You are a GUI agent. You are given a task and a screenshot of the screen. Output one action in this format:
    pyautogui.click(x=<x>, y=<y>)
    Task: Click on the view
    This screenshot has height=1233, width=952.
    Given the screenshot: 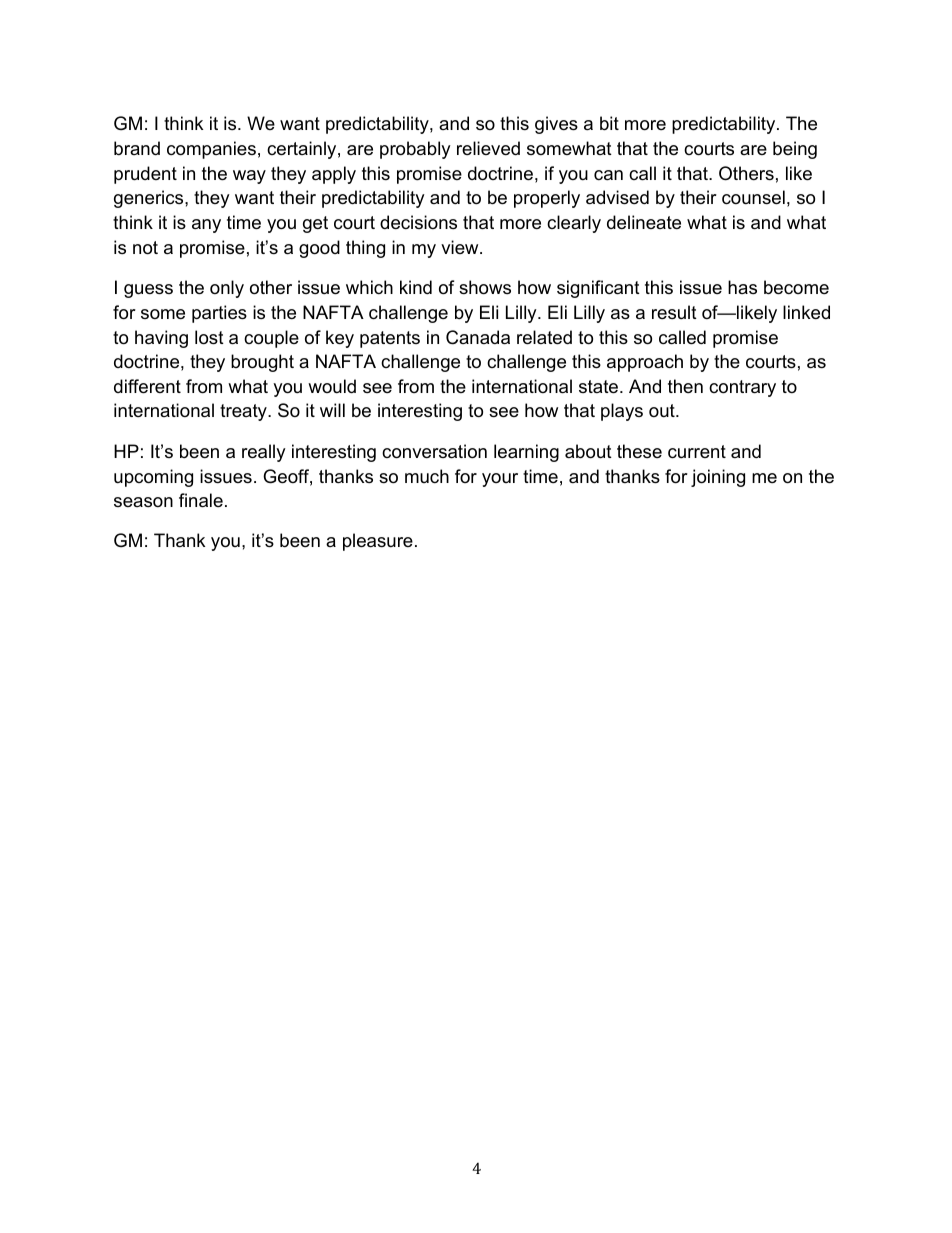 What is the action you would take?
    pyautogui.click(x=461, y=247)
